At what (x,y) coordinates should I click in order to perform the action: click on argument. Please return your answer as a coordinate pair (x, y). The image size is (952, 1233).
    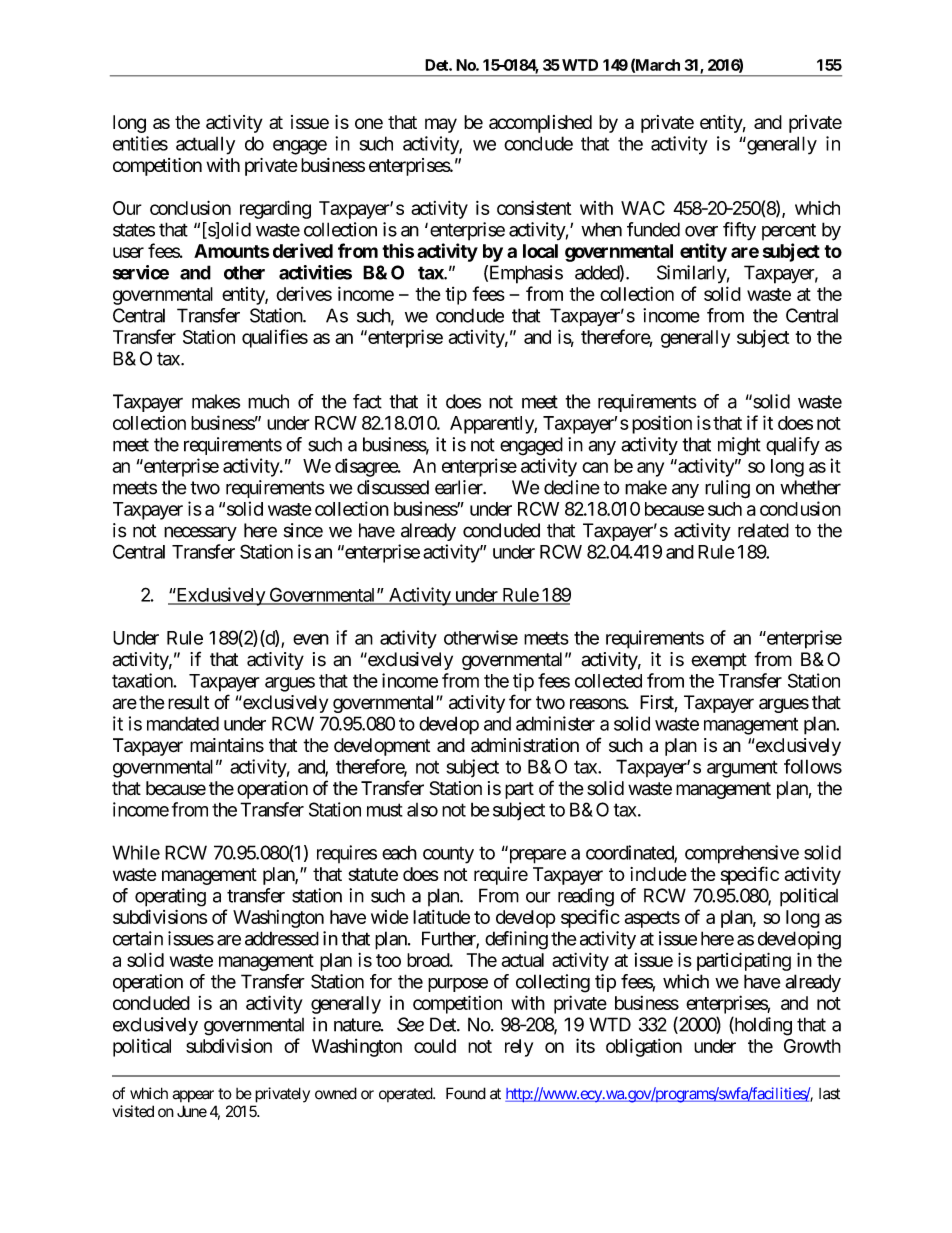
    Looking at the image, I should click on (742, 769).
